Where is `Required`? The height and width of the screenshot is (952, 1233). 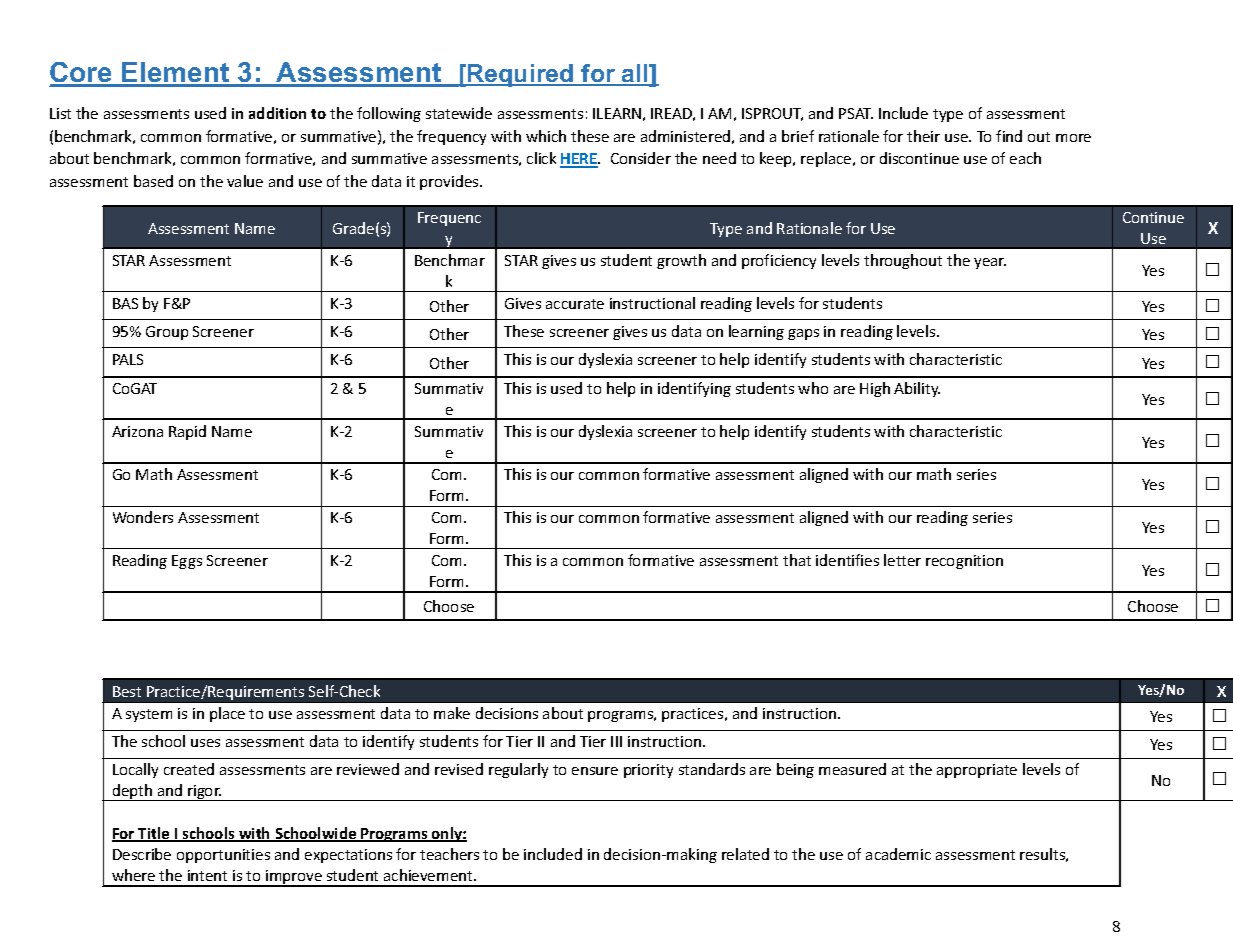
Required is located at coordinates (521, 75).
